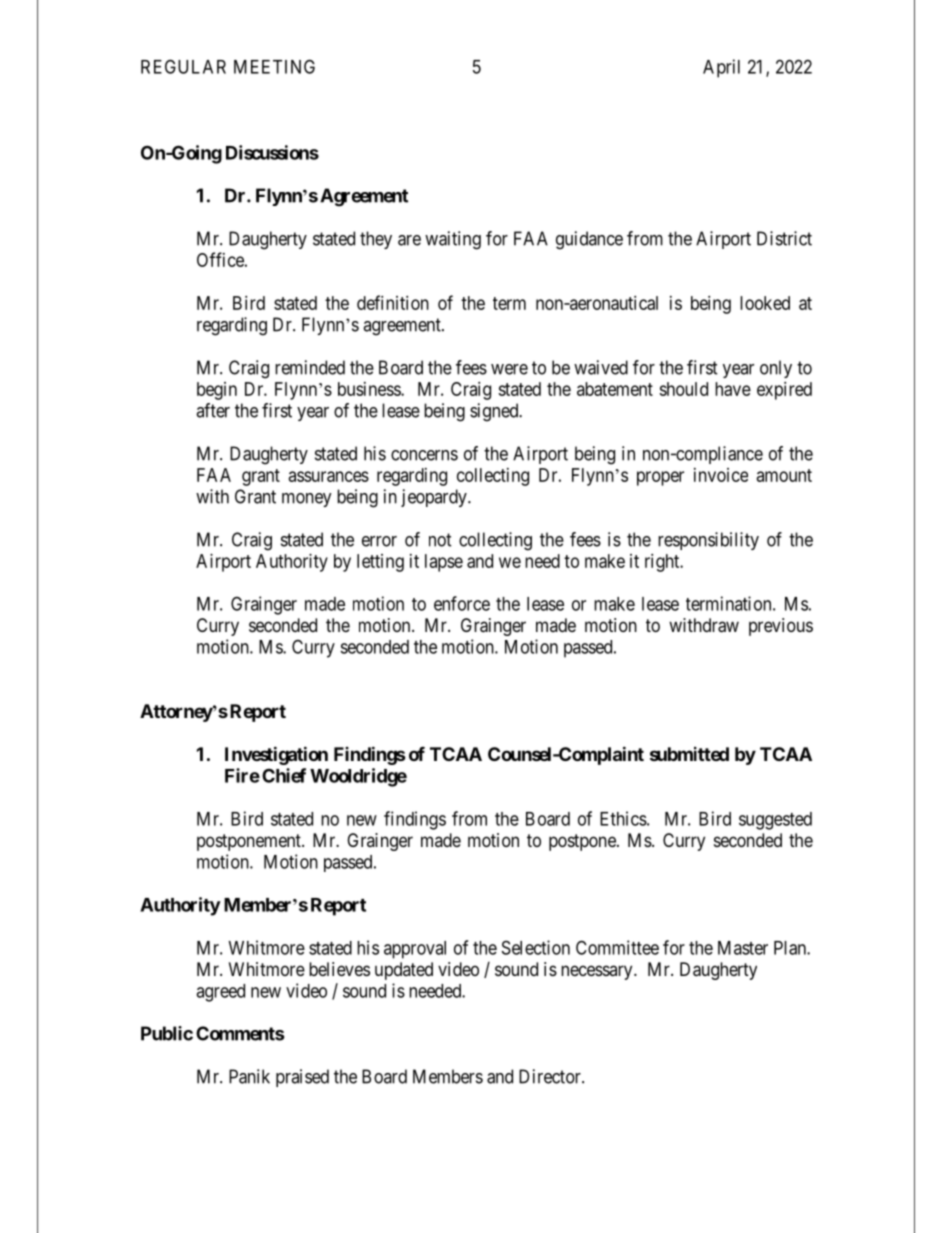 The image size is (952, 1233). What do you see at coordinates (743, 948) in the screenshot?
I see `Master` at bounding box center [743, 948].
